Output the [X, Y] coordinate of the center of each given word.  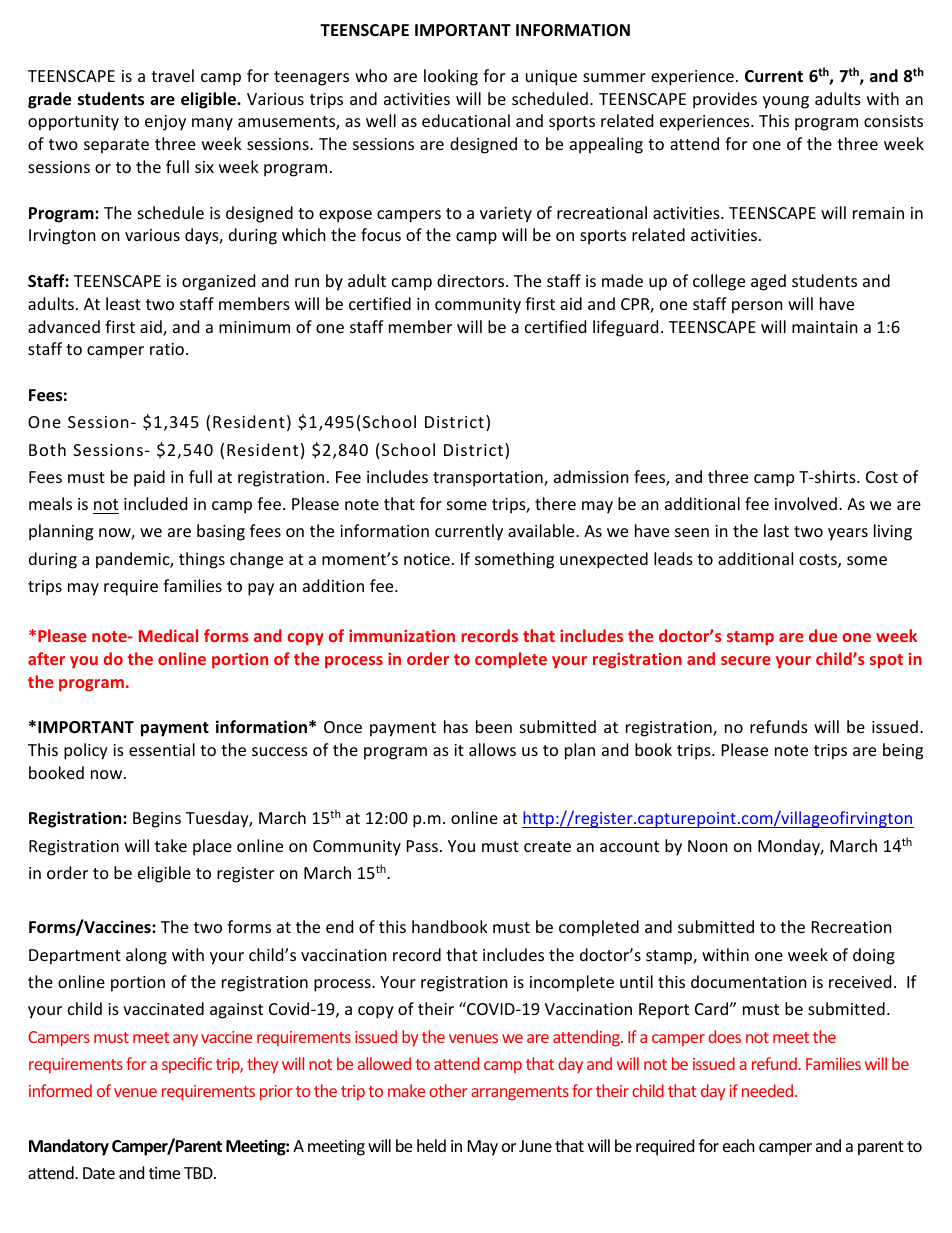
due [823, 635]
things [202, 560]
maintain [825, 327]
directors [472, 280]
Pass [422, 846]
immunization [402, 635]
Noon [708, 846]
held [431, 1145]
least [123, 303]
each [739, 1145]
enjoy [165, 123]
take [171, 845]
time [164, 1173]
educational [466, 120]
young [786, 102]
